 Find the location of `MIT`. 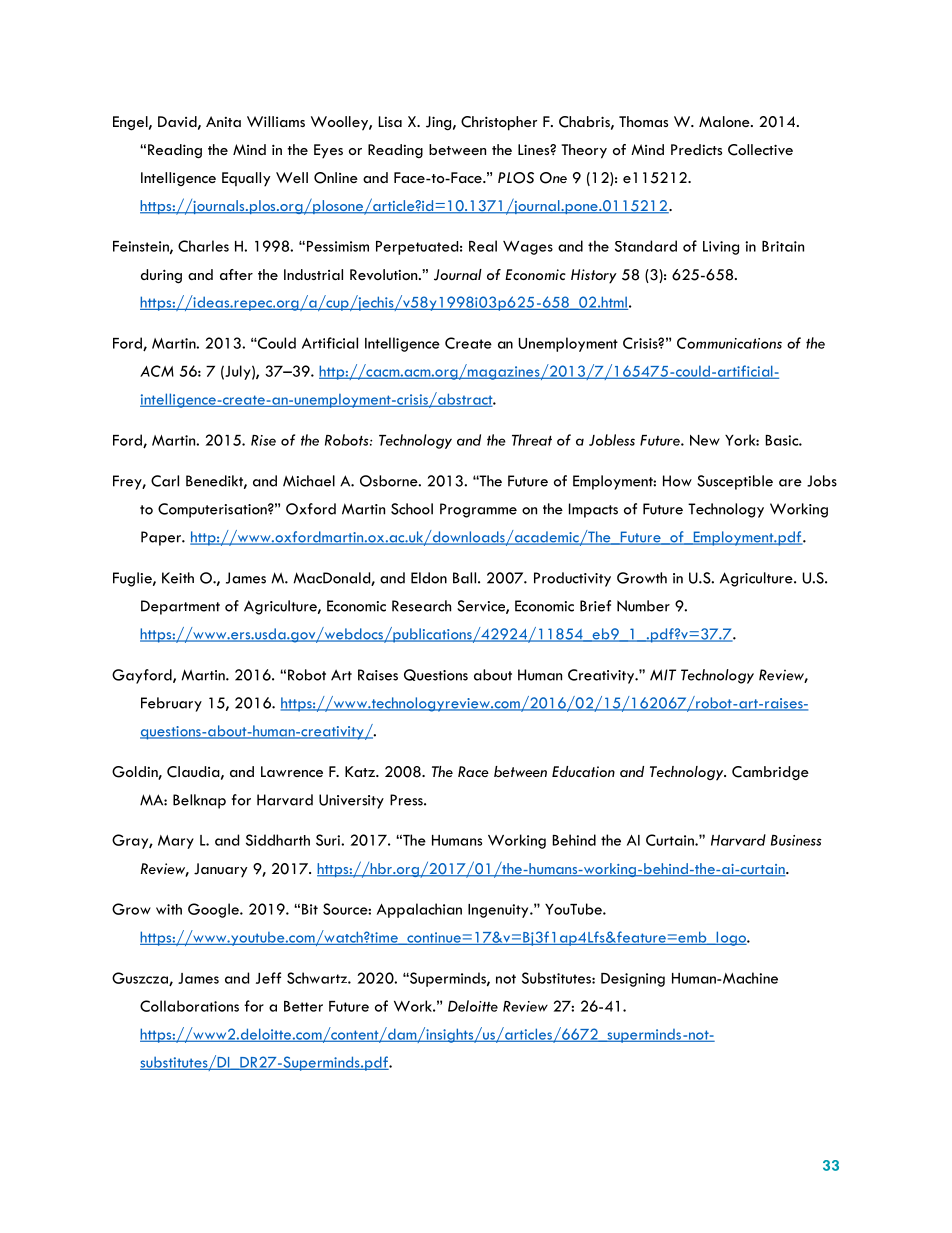

MIT is located at coordinates (663, 675).
